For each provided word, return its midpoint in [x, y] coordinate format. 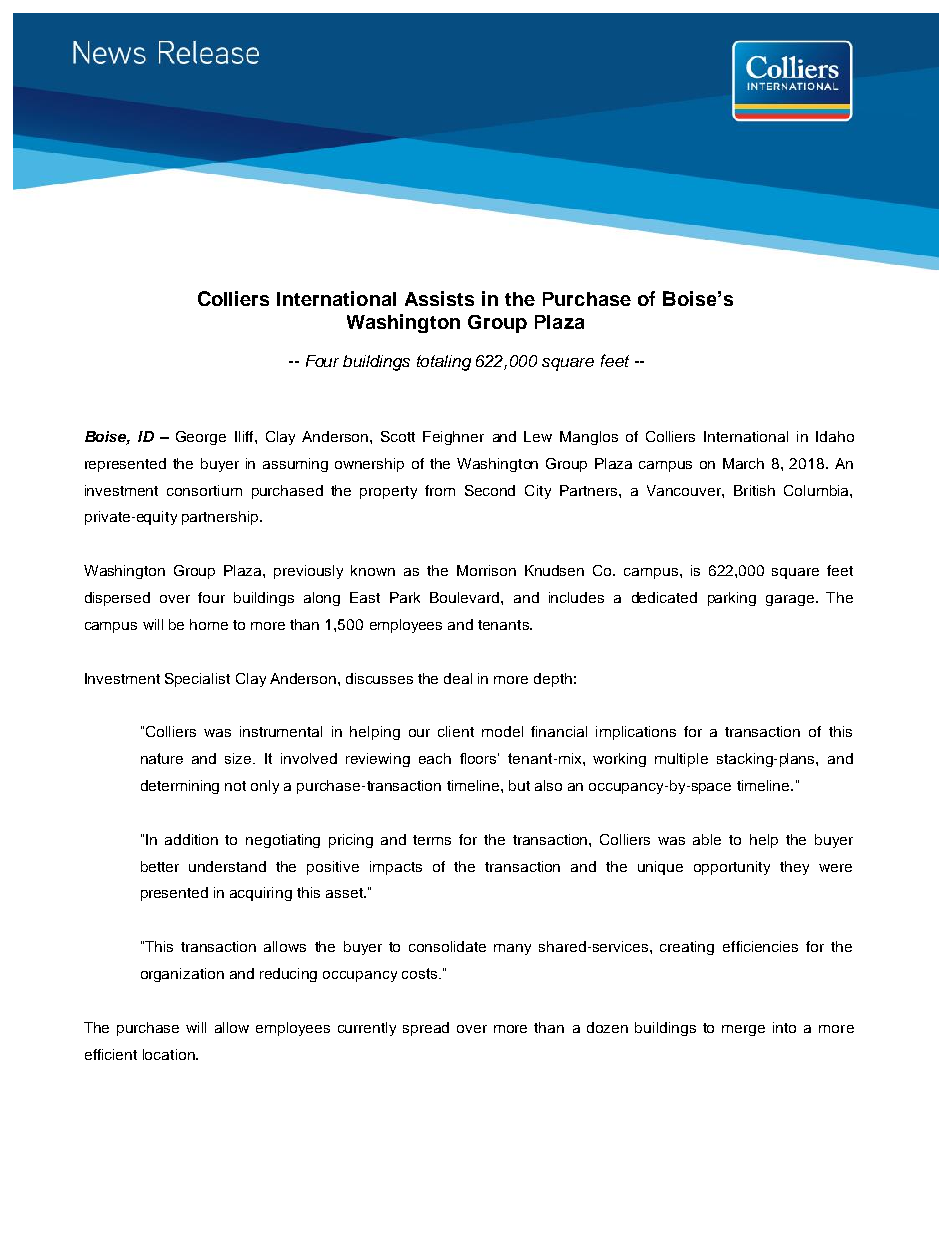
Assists [439, 298]
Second [490, 490]
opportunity [732, 868]
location [170, 1054]
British [754, 490]
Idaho [835, 436]
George [201, 438]
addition [191, 839]
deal [458, 678]
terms [432, 840]
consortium [204, 490]
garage [790, 600]
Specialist [197, 680]
